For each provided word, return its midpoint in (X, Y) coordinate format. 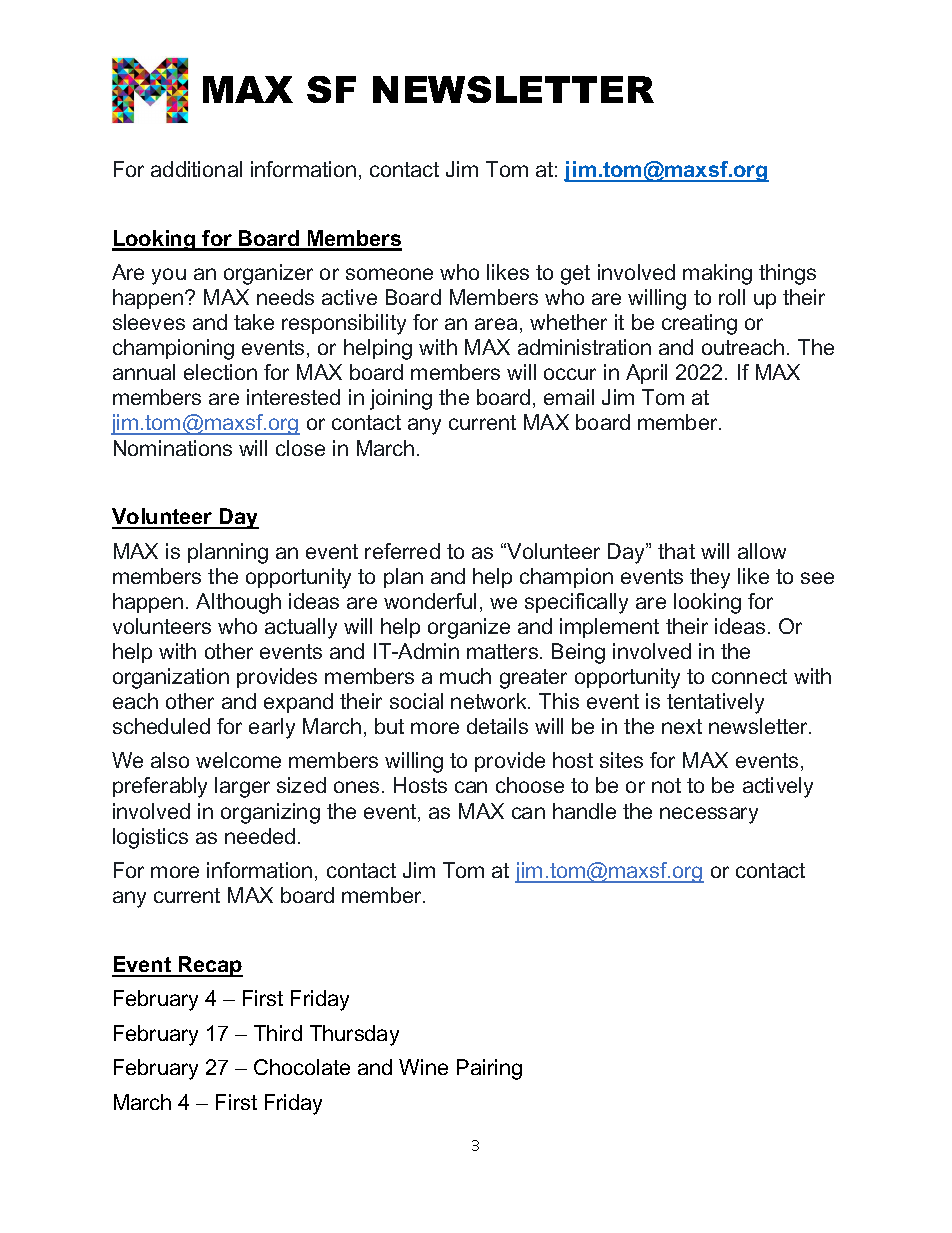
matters (504, 651)
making (717, 274)
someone (389, 274)
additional (196, 169)
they (710, 578)
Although (238, 603)
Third (278, 1033)
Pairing (489, 1069)
